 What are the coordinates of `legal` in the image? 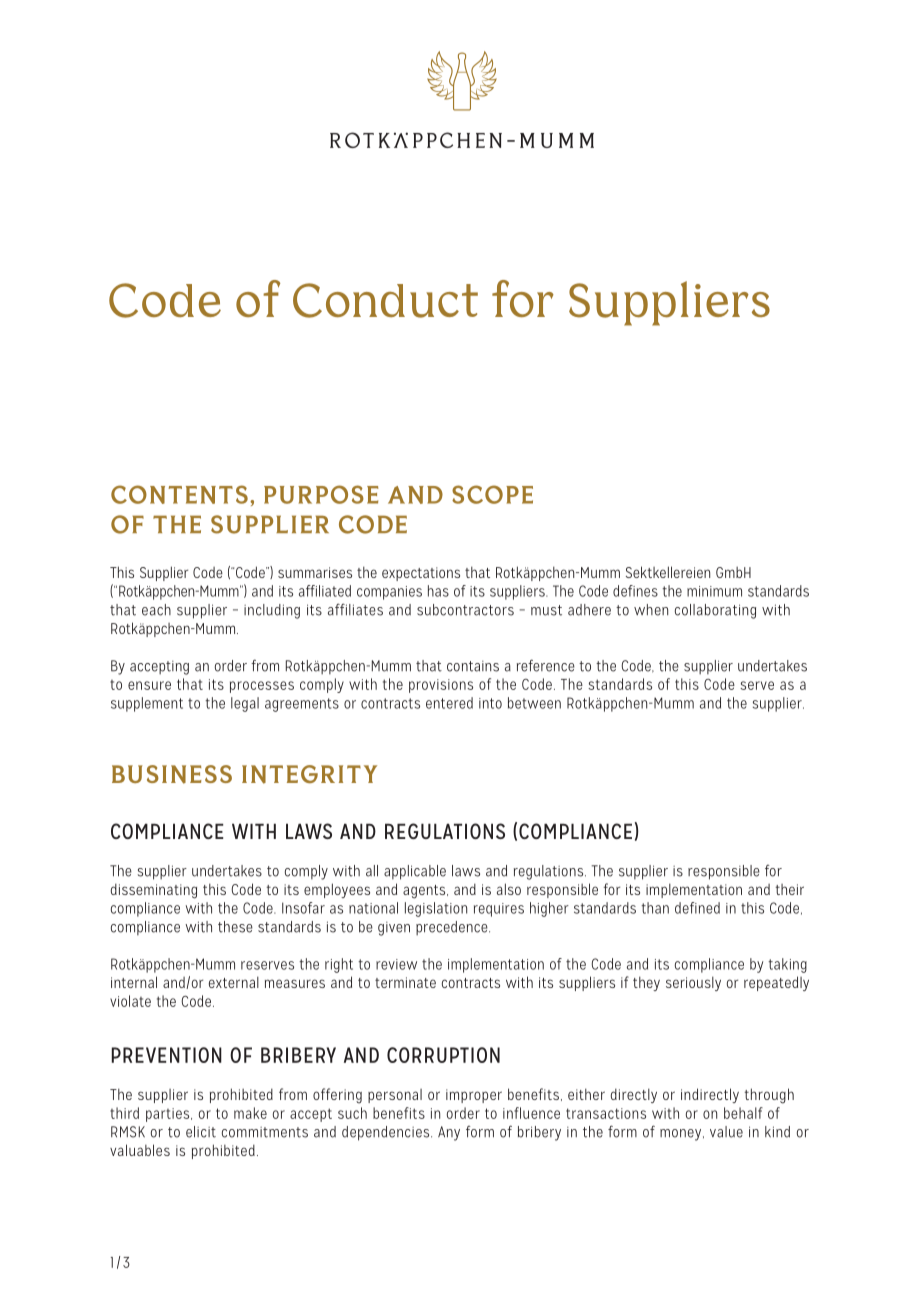 It's located at (245, 704).
